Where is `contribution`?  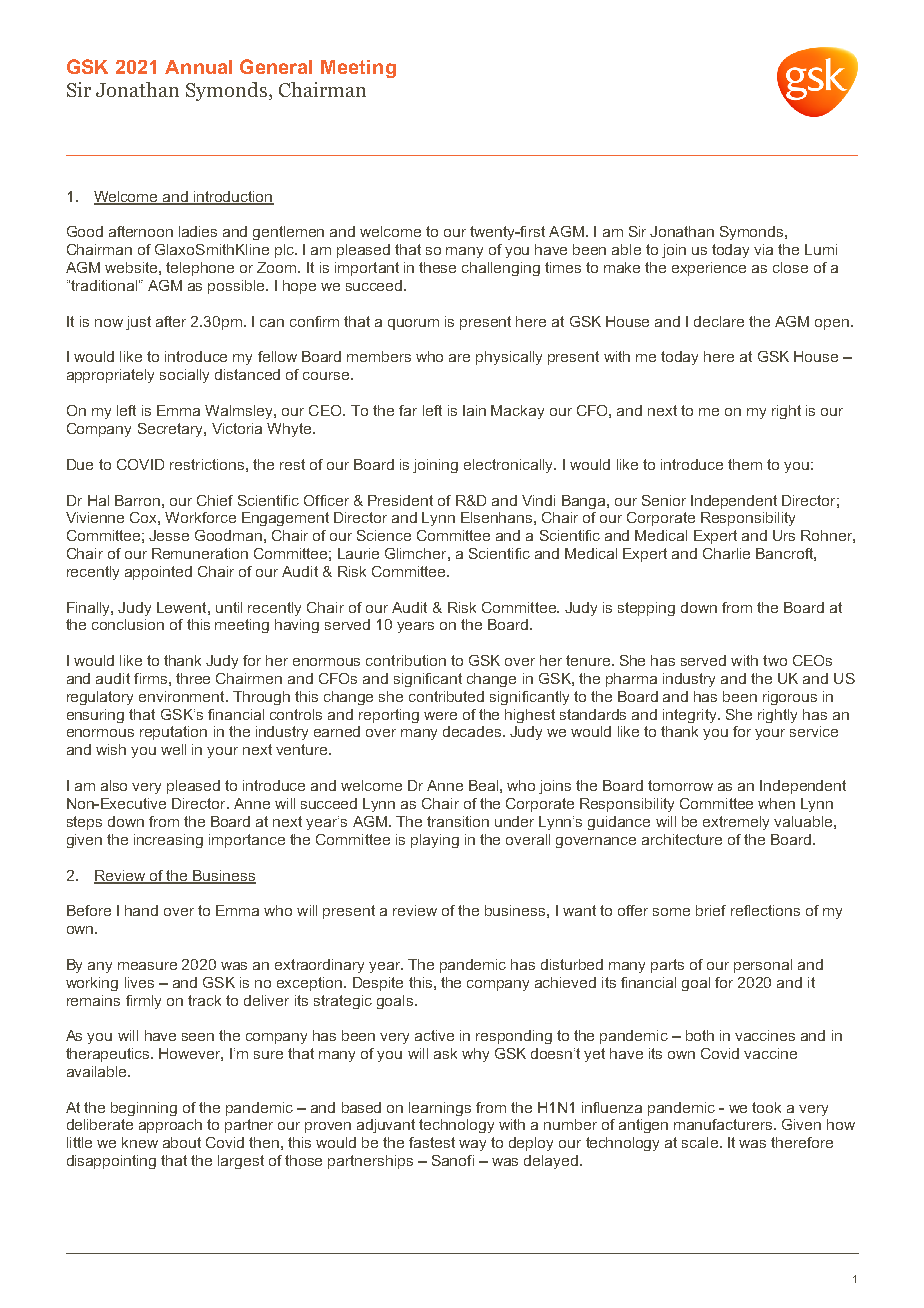
contribution is located at coordinates (406, 660).
